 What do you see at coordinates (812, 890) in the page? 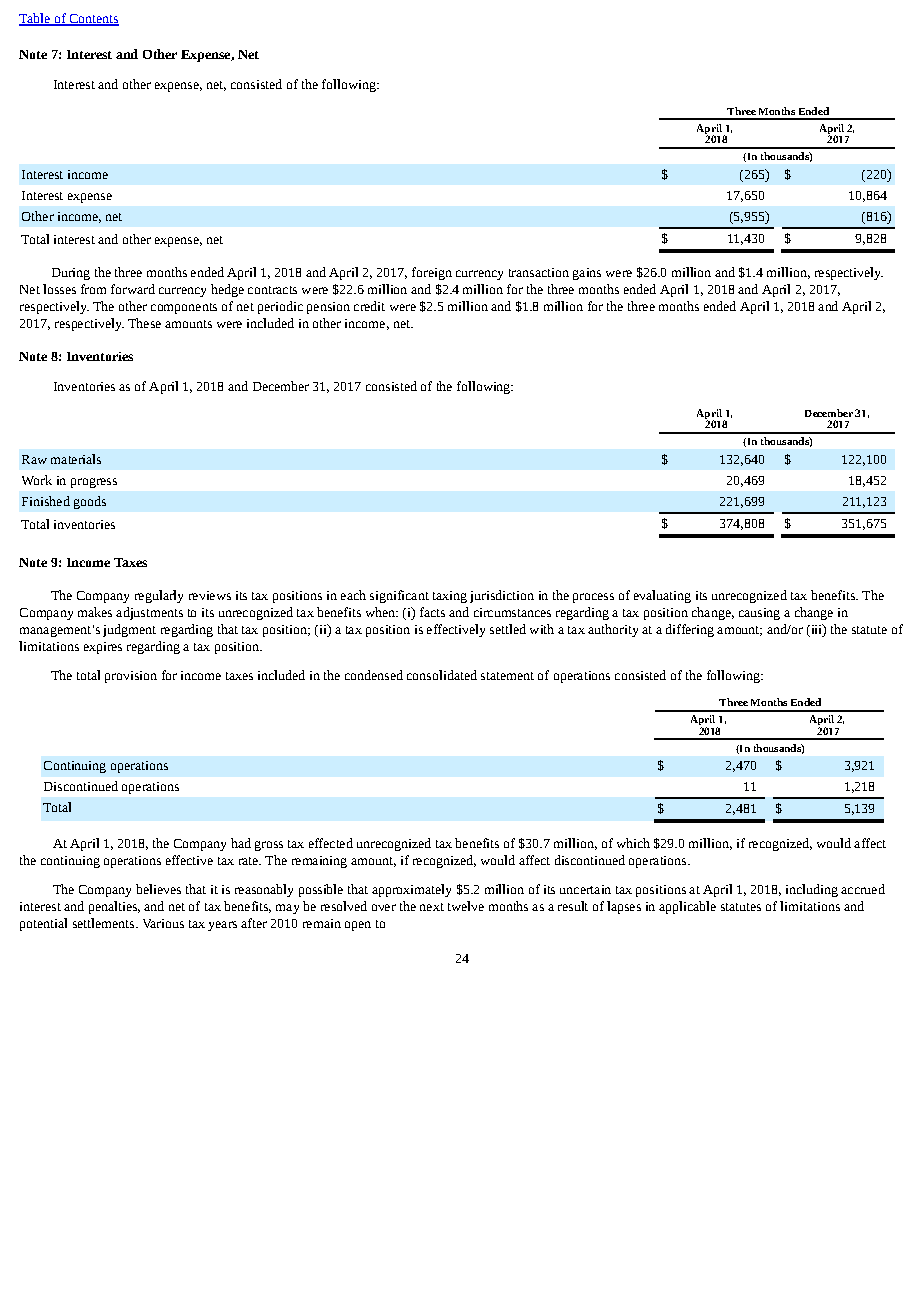
I see `including` at bounding box center [812, 890].
